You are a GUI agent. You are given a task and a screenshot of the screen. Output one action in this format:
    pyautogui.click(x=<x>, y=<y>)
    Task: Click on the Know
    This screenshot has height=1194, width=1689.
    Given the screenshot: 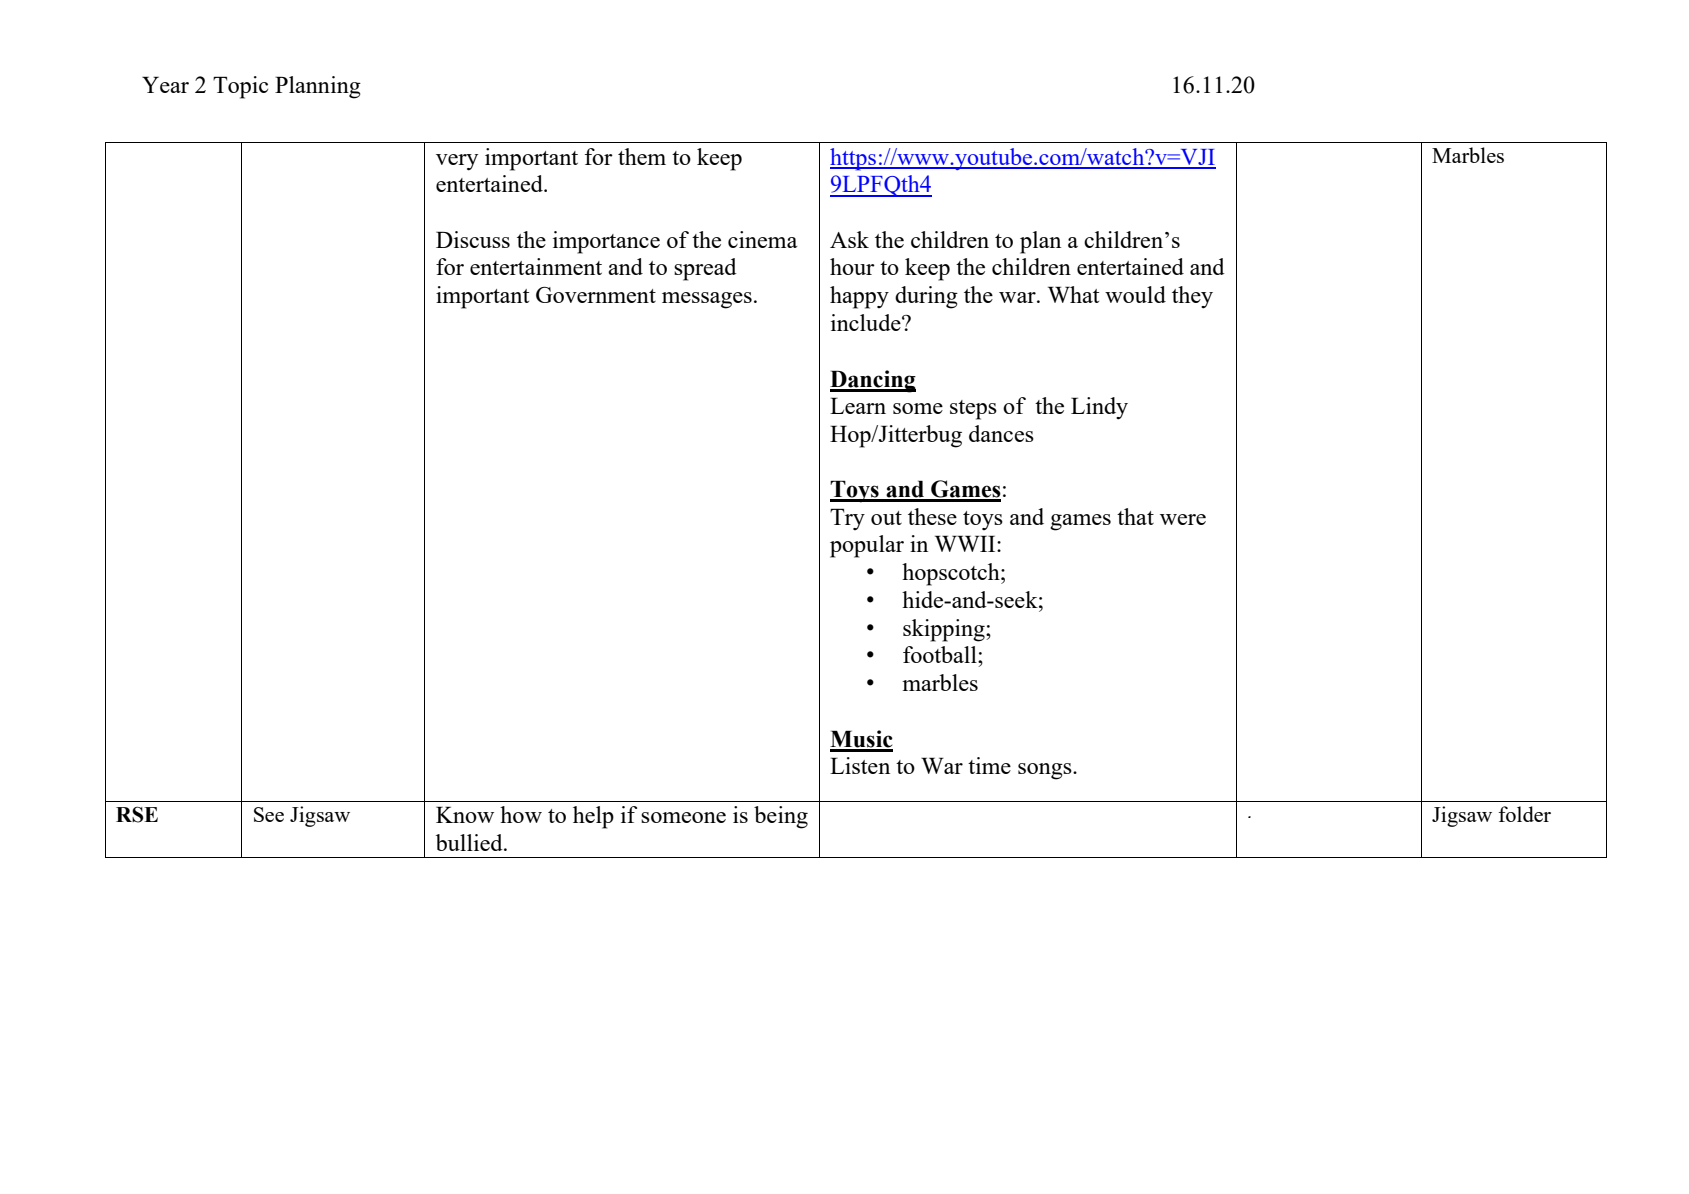 What is the action you would take?
    pyautogui.click(x=465, y=814)
